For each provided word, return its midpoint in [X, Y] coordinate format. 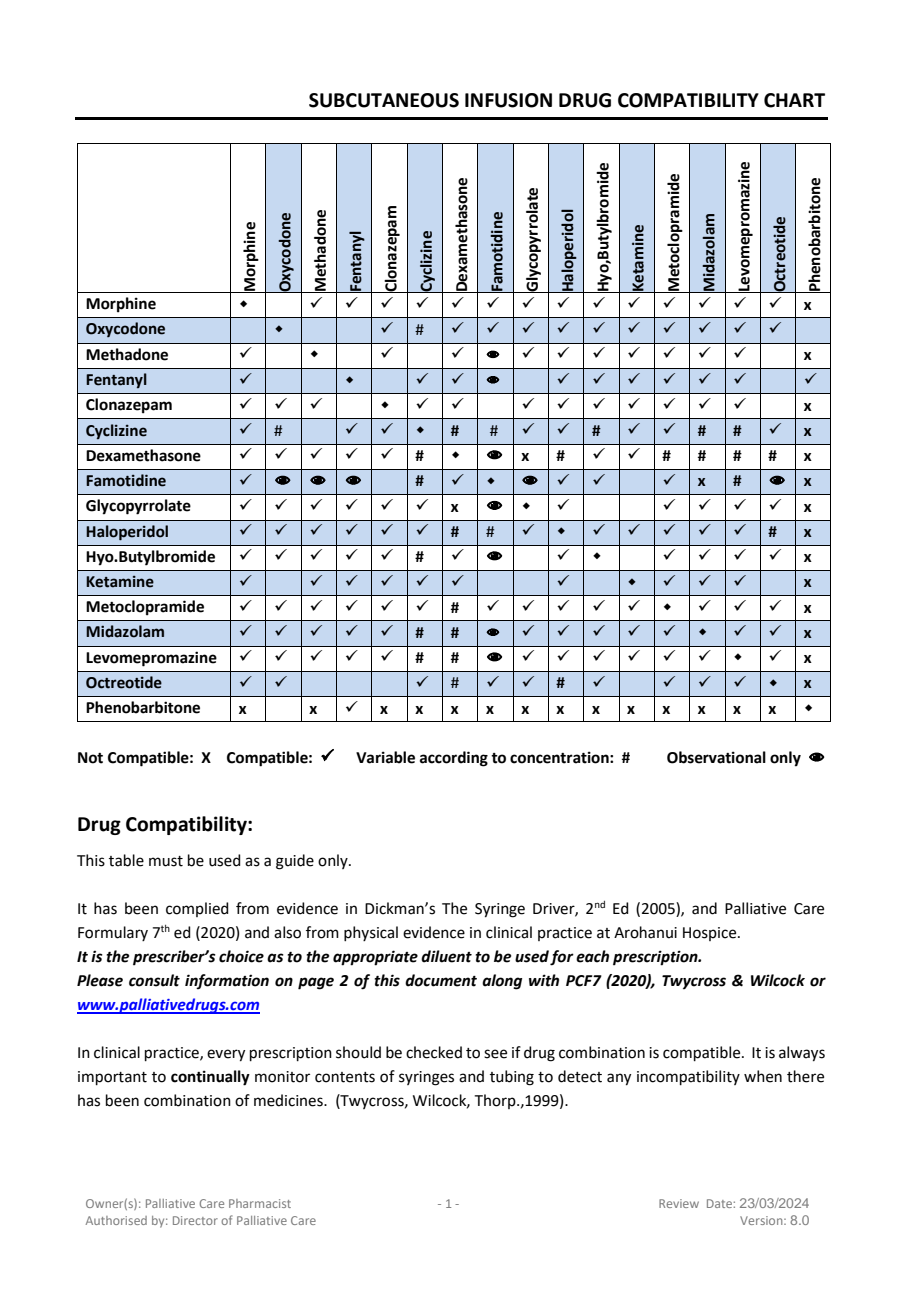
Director [195, 1220]
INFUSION [508, 100]
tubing [512, 1078]
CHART [794, 100]
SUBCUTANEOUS [384, 100]
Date [719, 1203]
